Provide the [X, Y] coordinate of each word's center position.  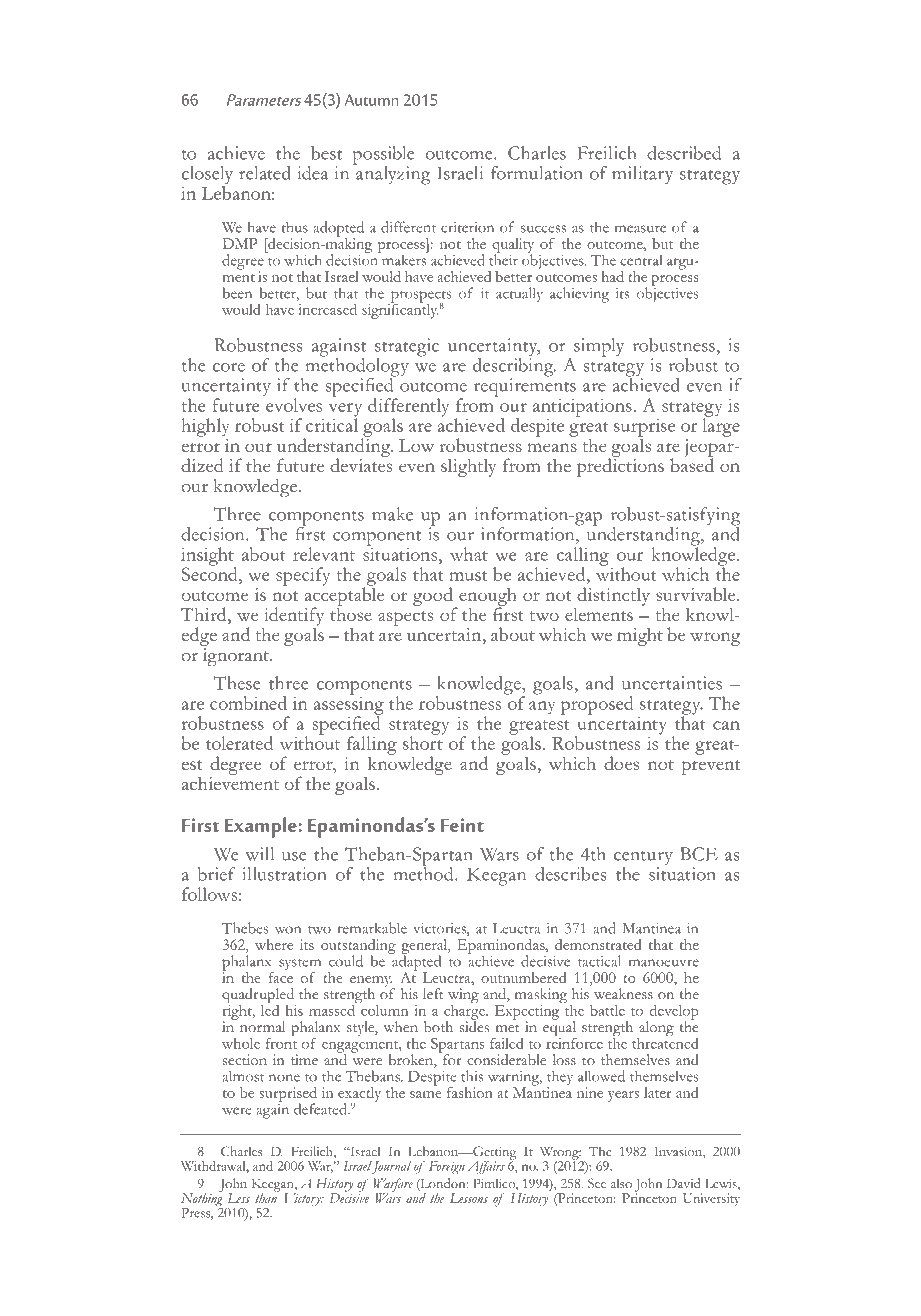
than [267, 1197]
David [683, 1183]
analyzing [392, 174]
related [265, 173]
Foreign [447, 1167]
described [684, 153]
